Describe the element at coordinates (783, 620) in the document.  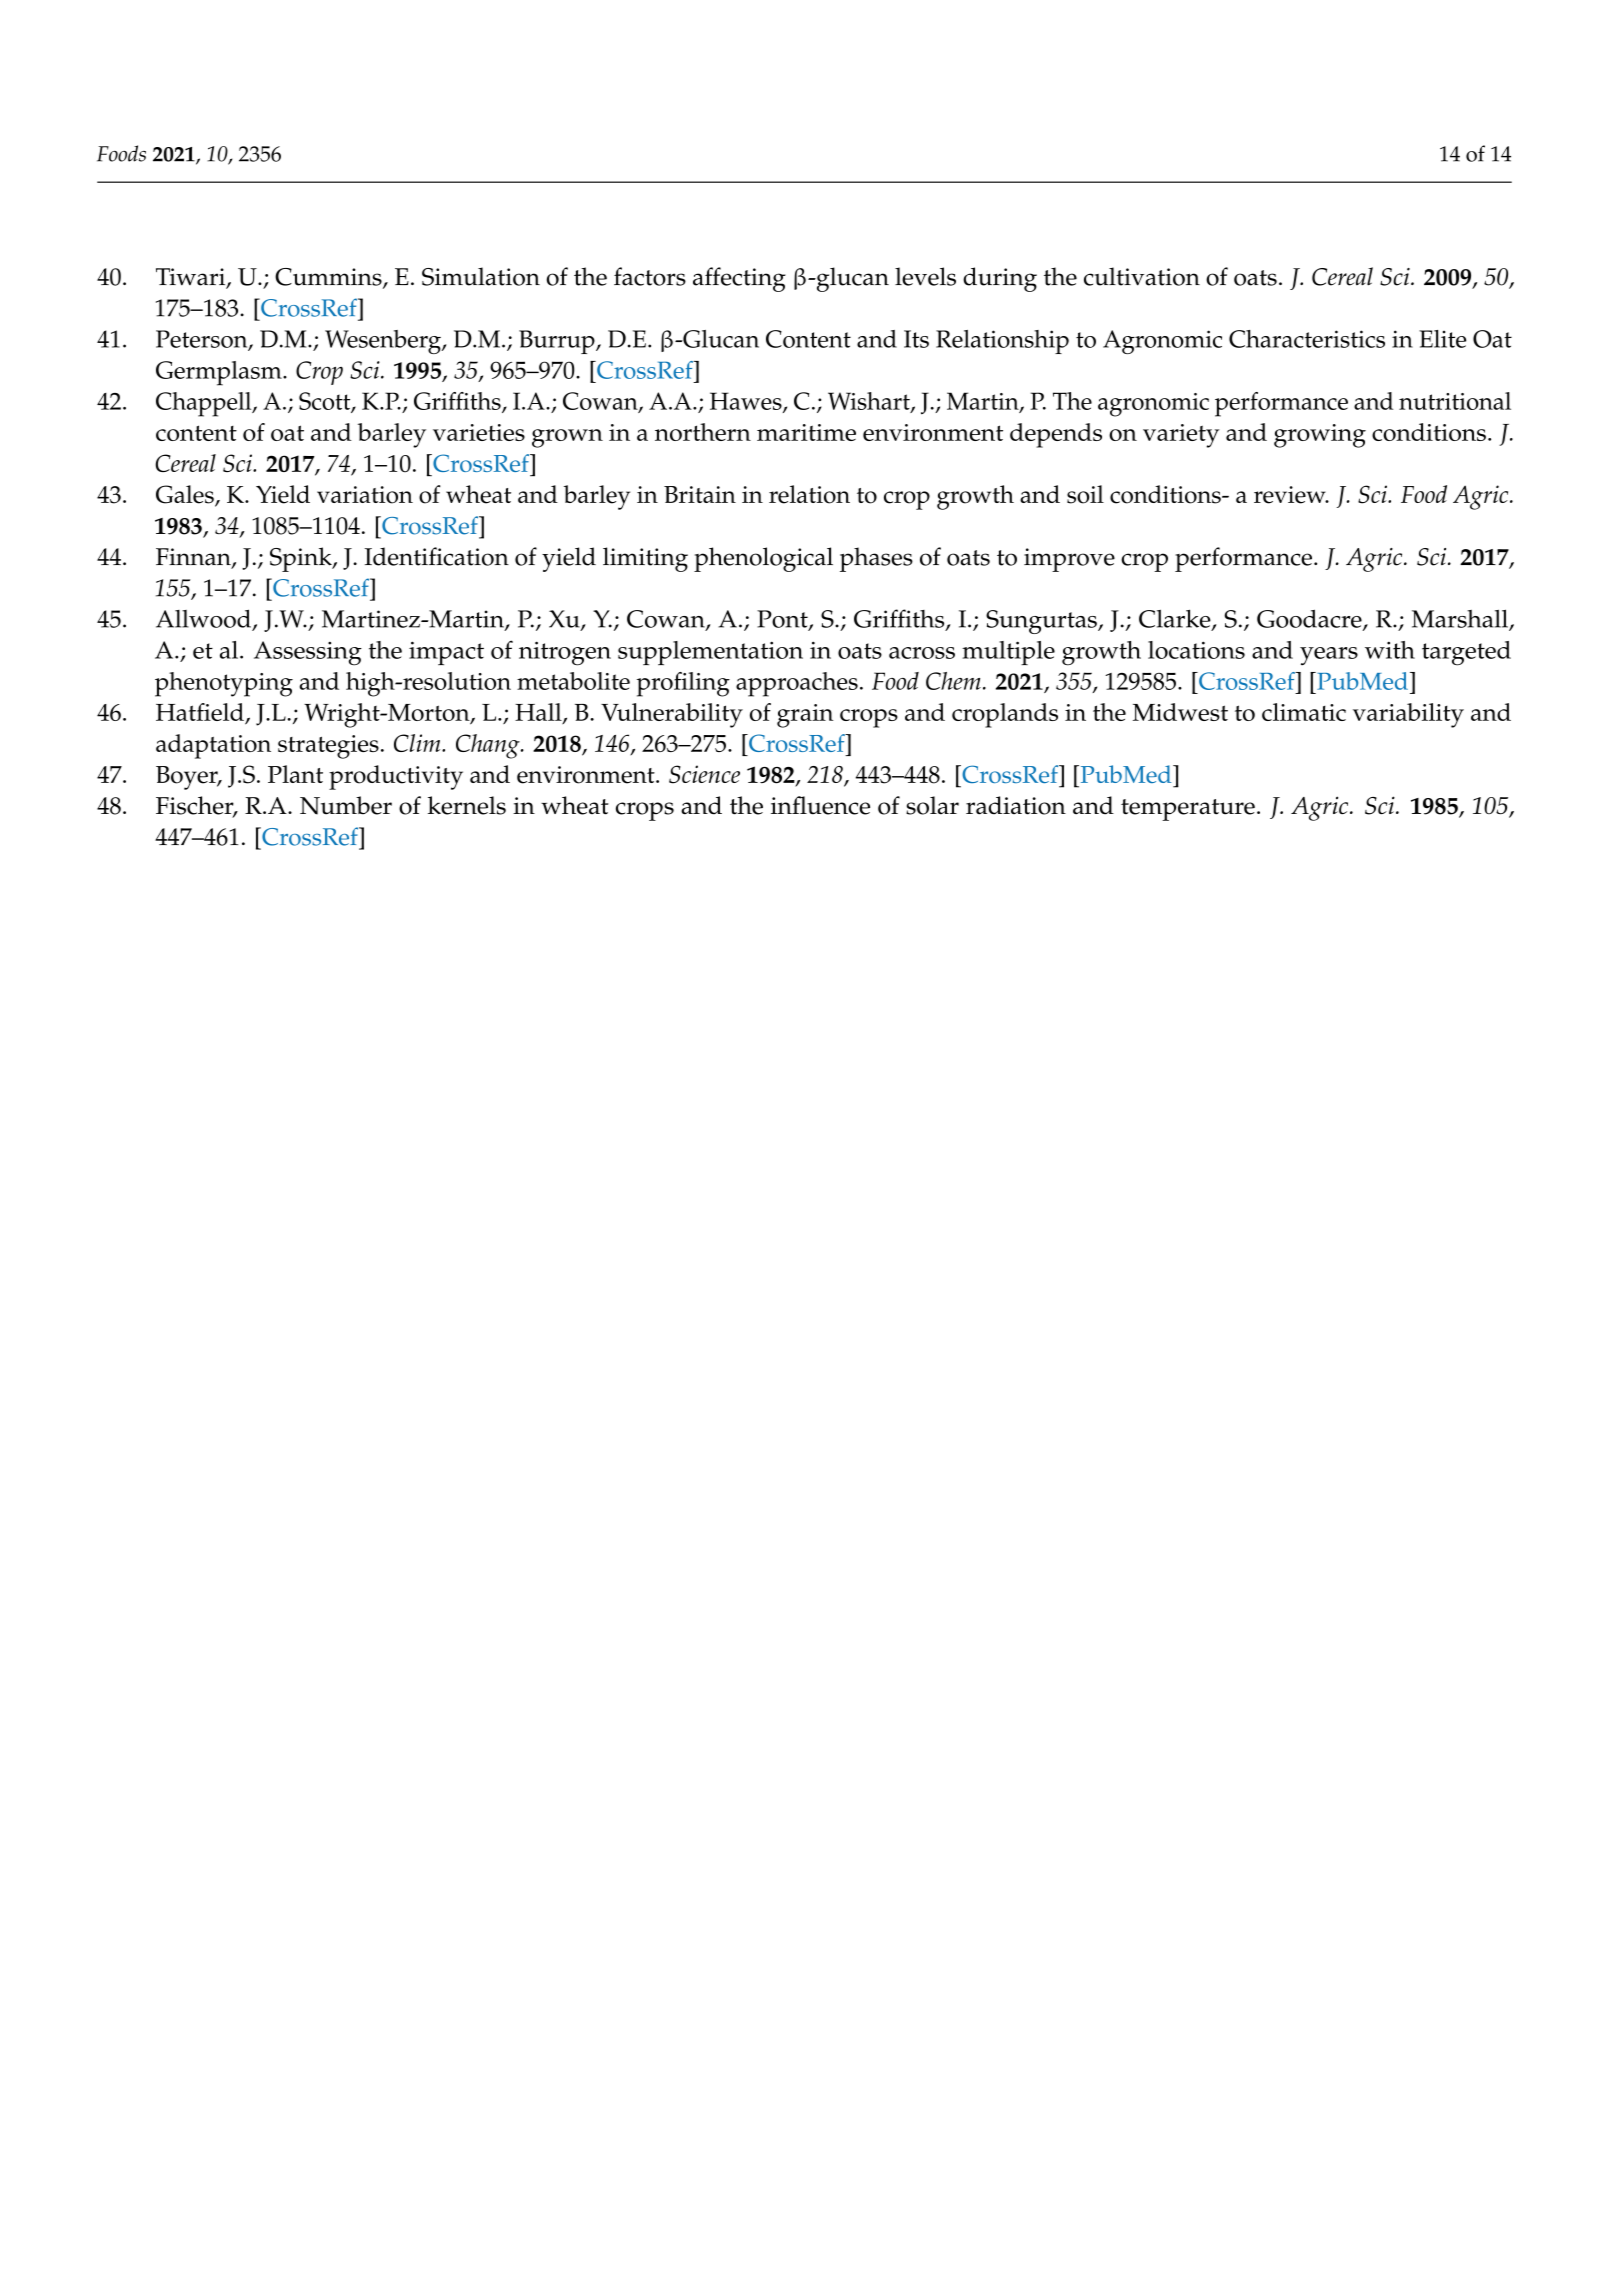
I see `Pont` at that location.
